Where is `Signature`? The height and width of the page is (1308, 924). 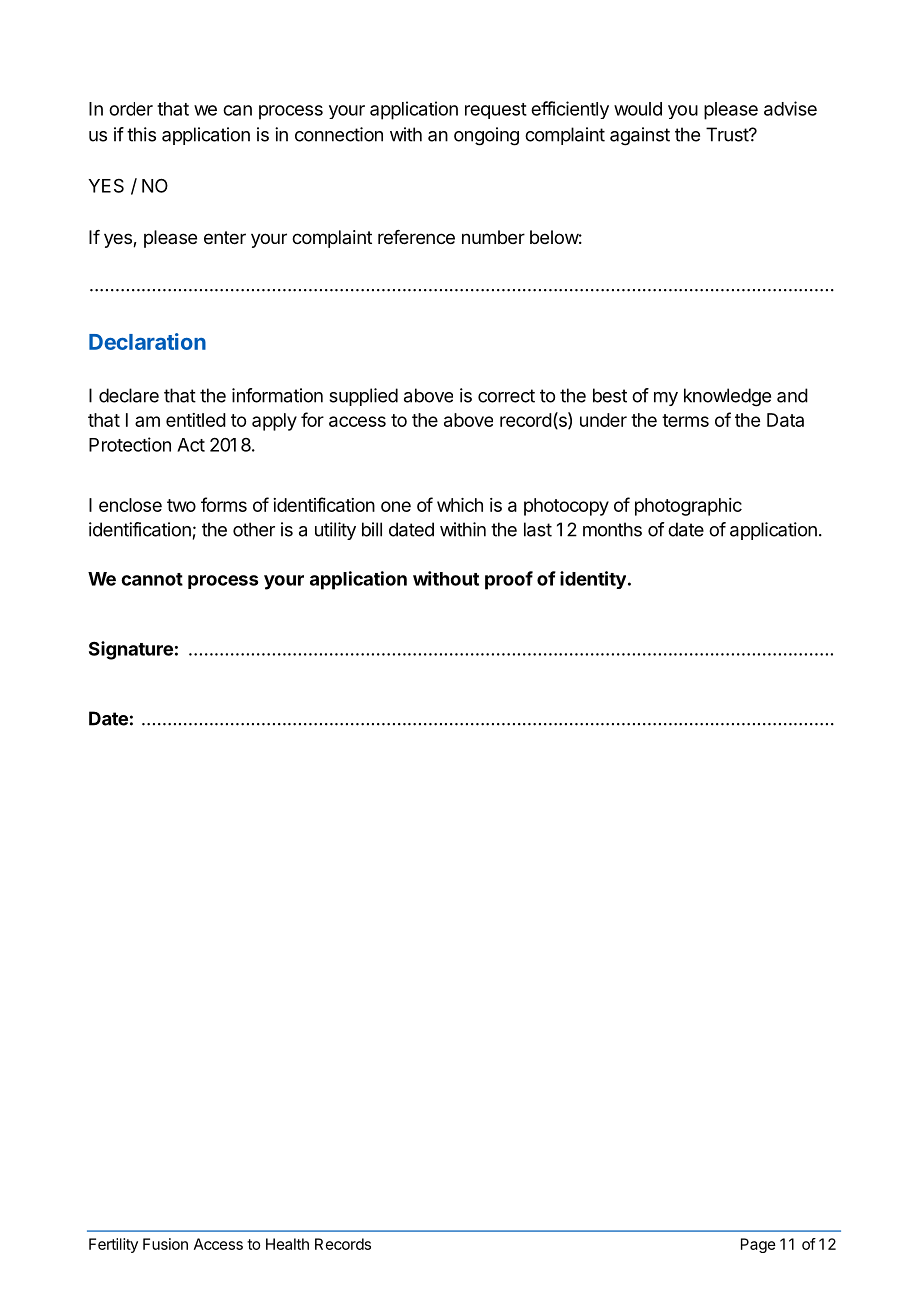
Signature is located at coordinates (131, 650).
